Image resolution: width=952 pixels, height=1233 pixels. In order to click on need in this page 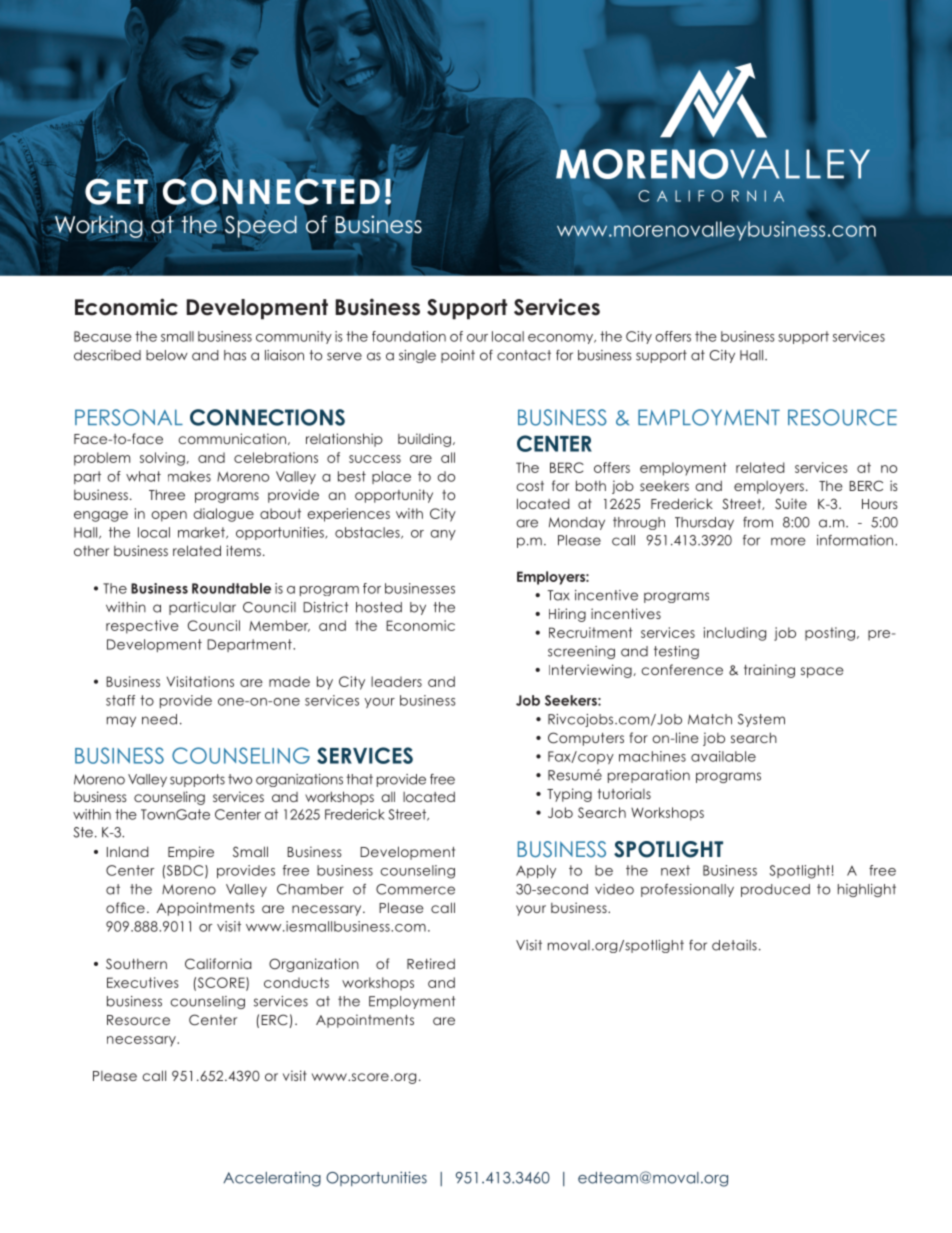, I will do `click(159, 719)`.
